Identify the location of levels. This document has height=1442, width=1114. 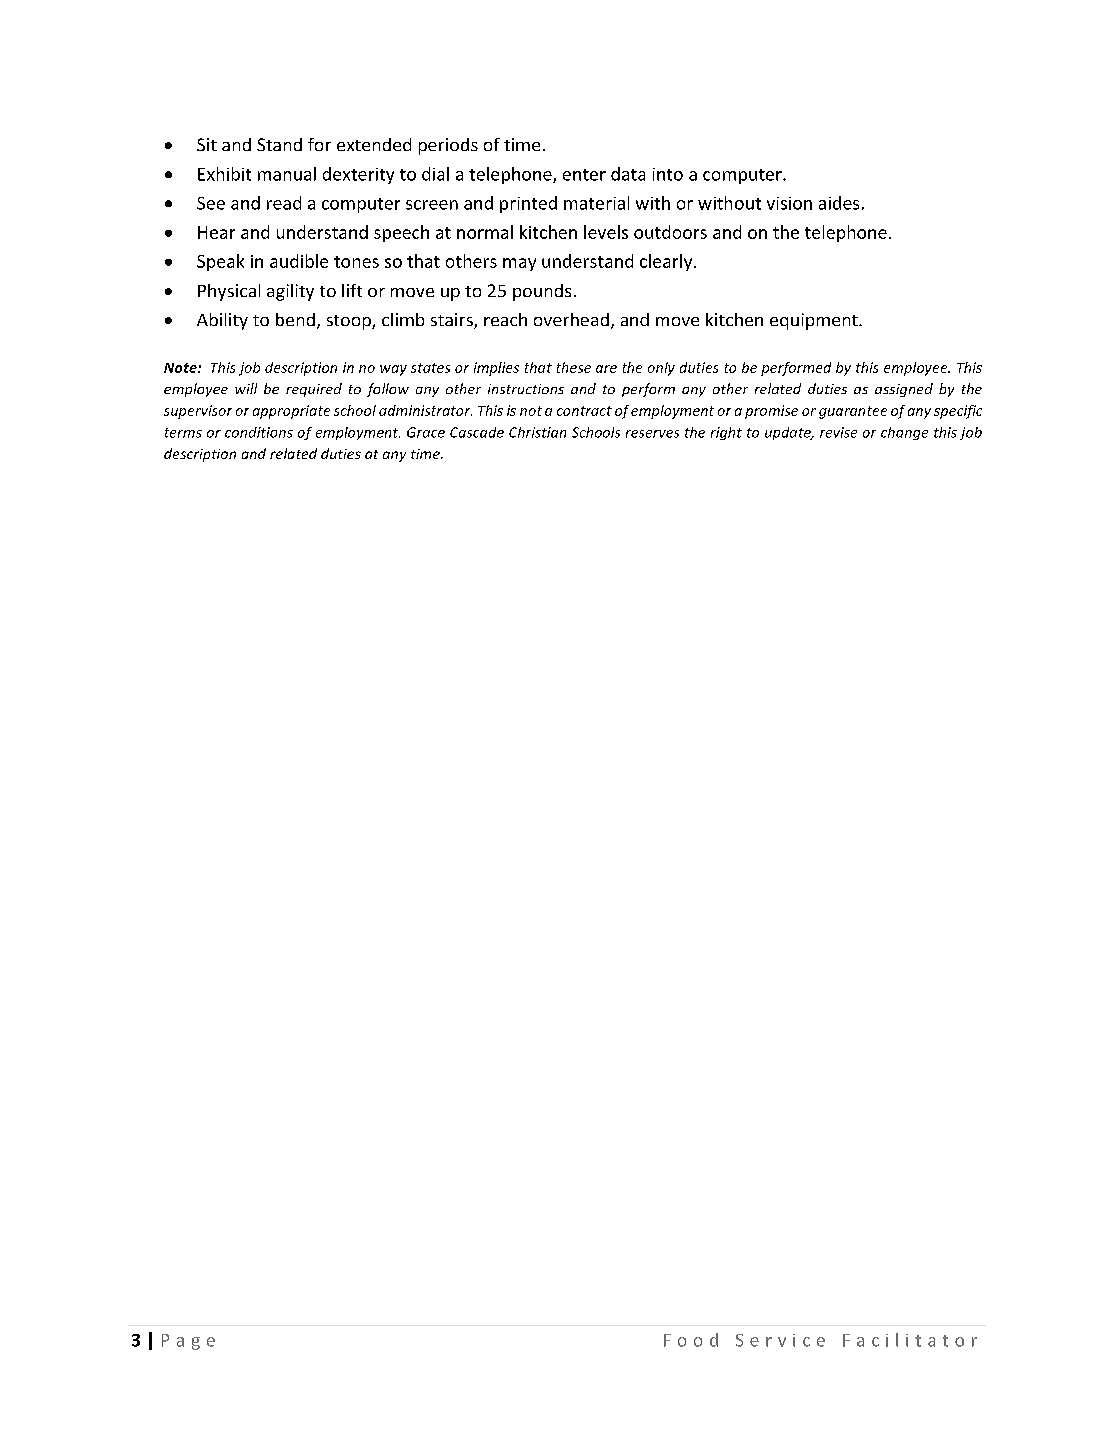
(606, 232).
